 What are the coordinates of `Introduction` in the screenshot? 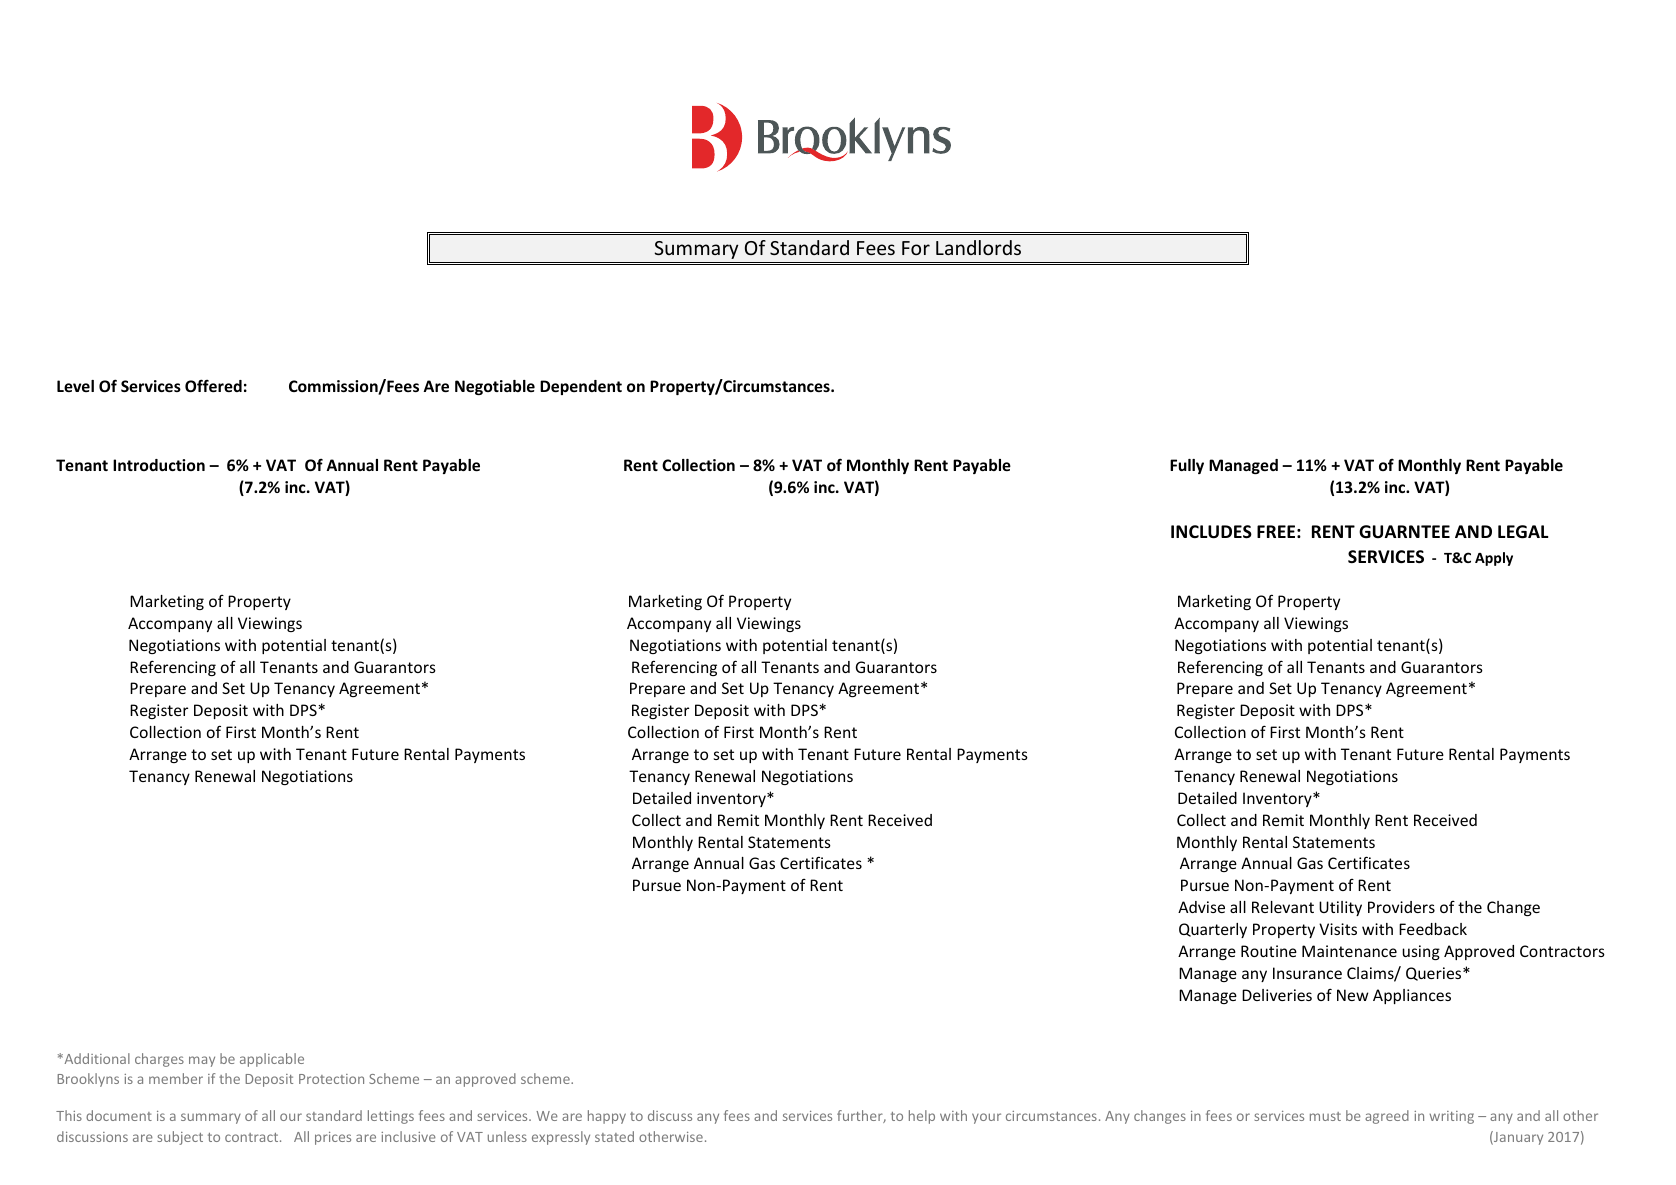 It's located at (159, 465).
